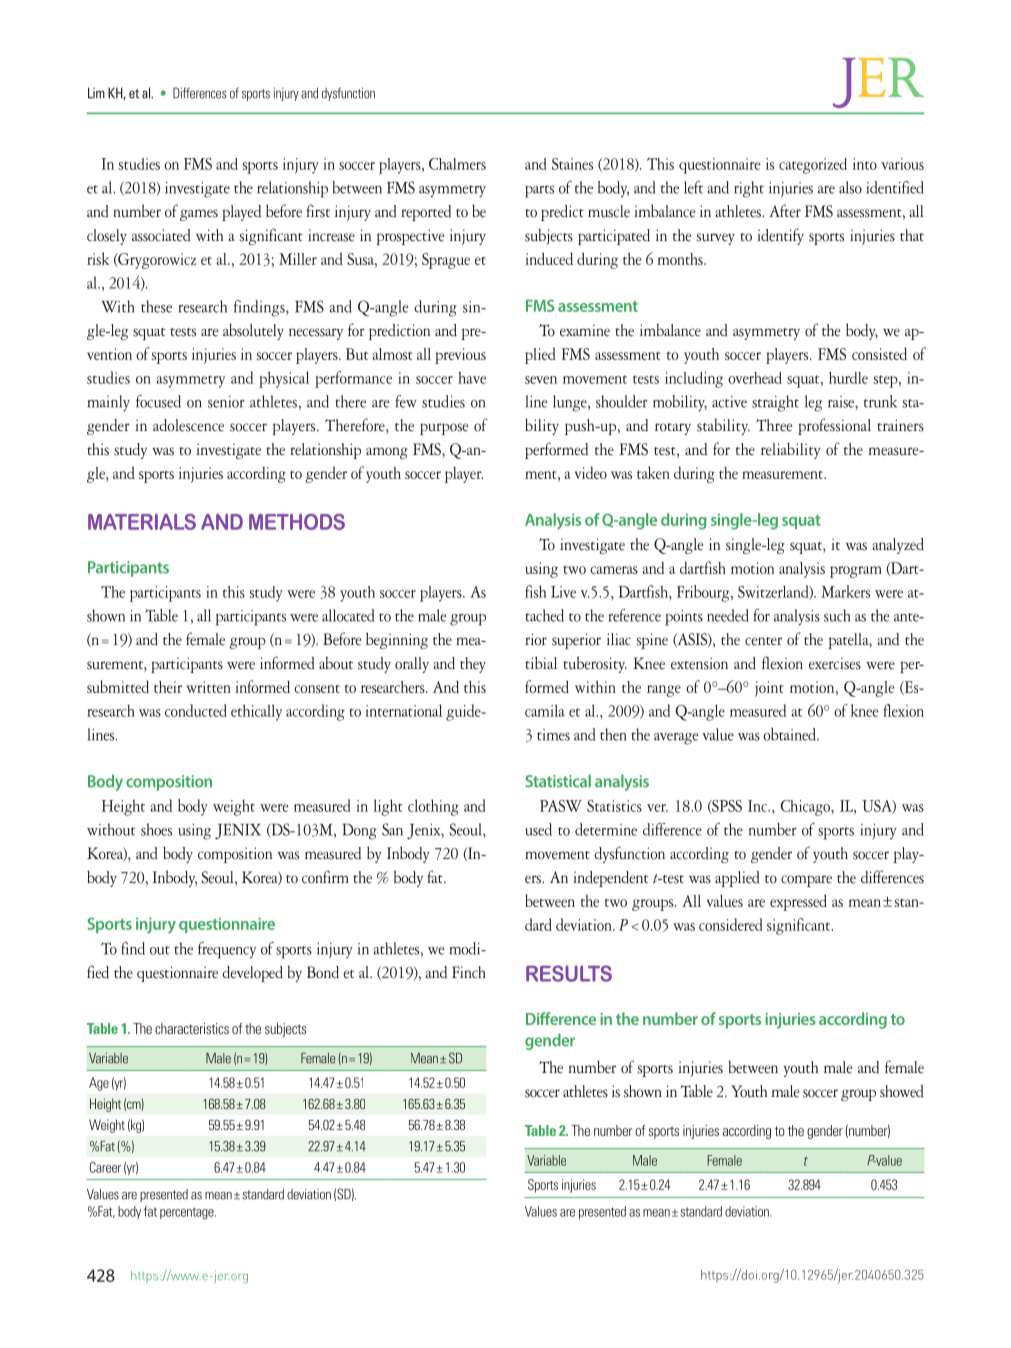 This image has height=1348, width=1011. What do you see at coordinates (226, 402) in the image?
I see `senior` at bounding box center [226, 402].
